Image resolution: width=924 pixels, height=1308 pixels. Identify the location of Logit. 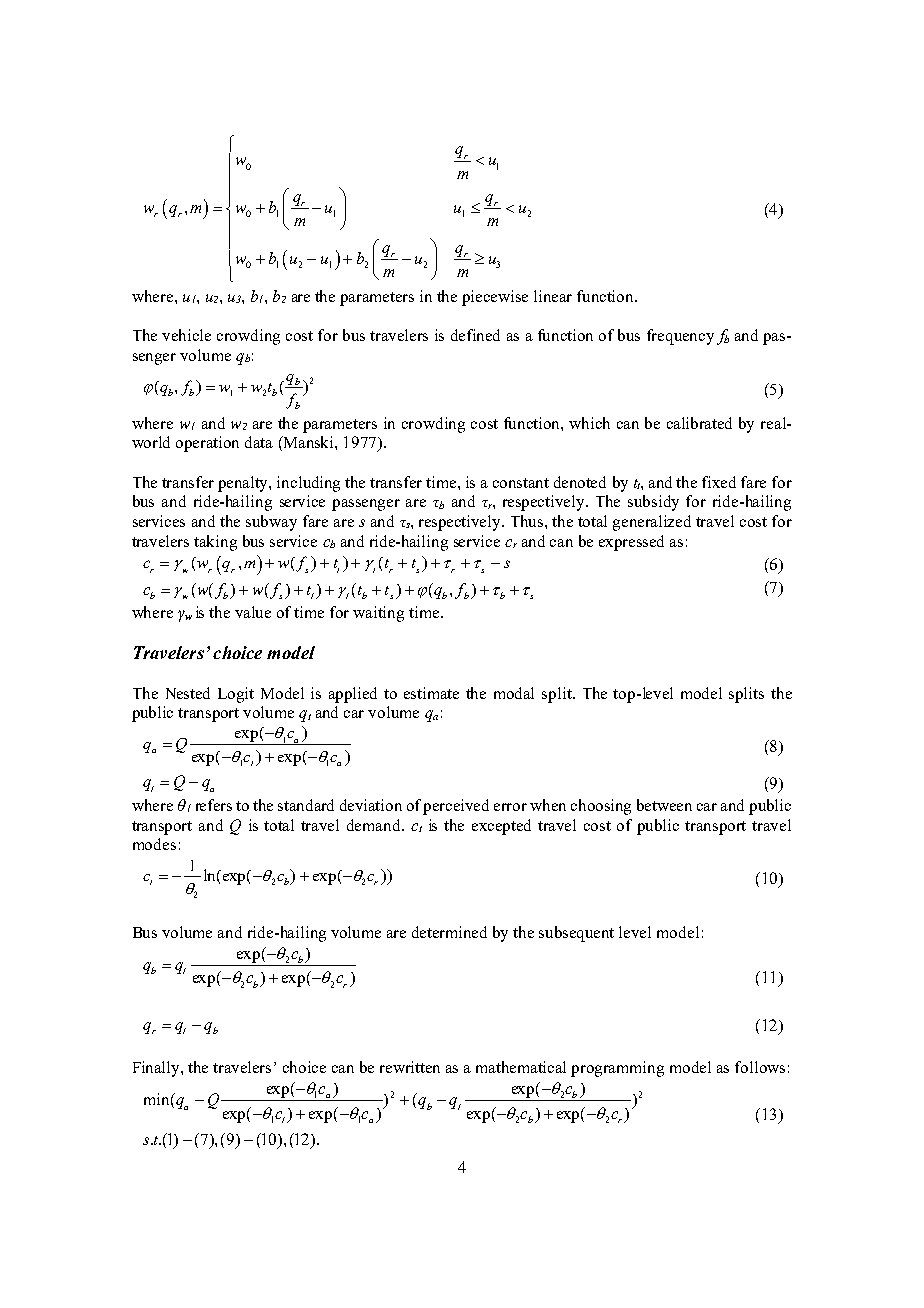
(236, 695).
